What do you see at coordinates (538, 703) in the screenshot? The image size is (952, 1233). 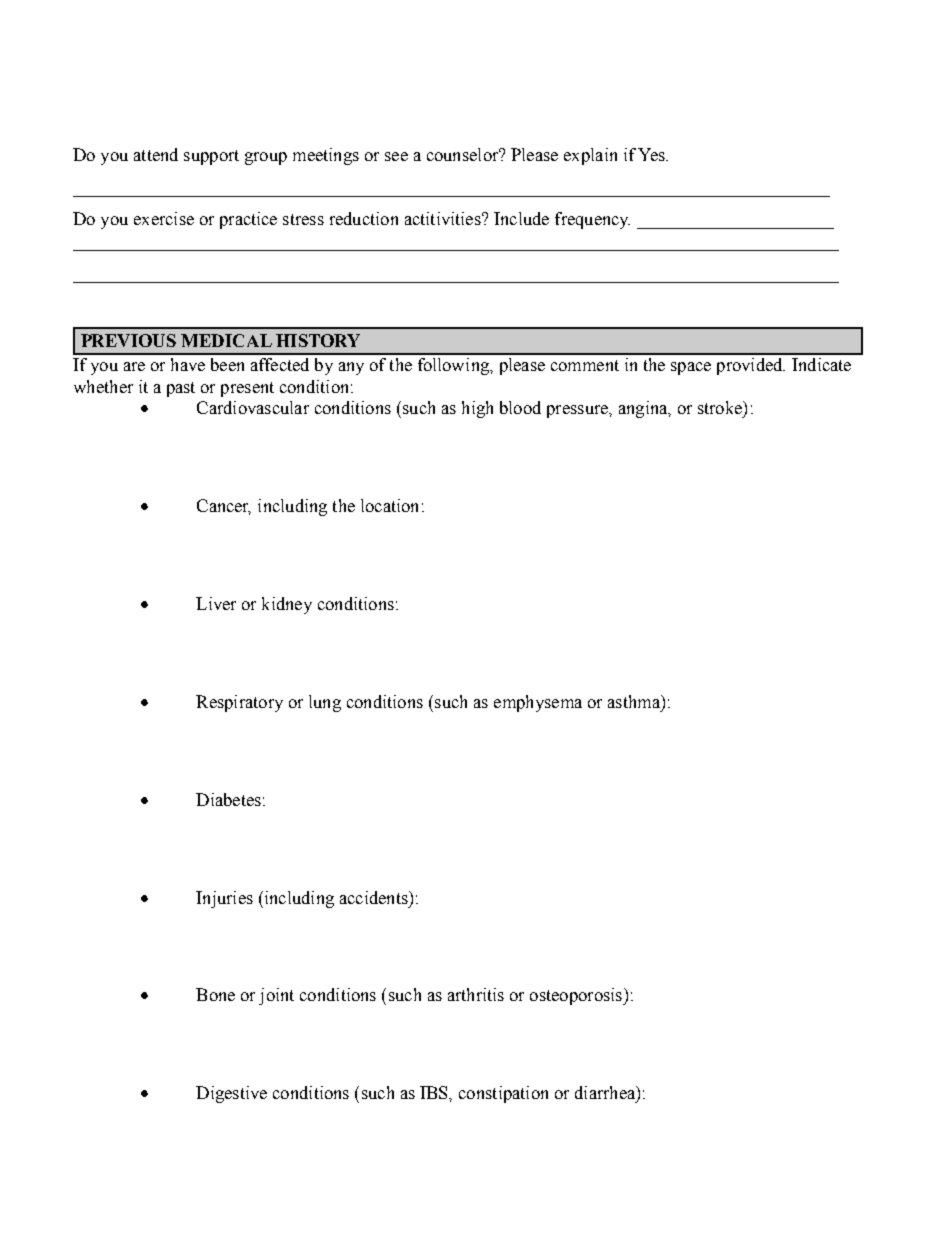 I see `emphysema` at bounding box center [538, 703].
